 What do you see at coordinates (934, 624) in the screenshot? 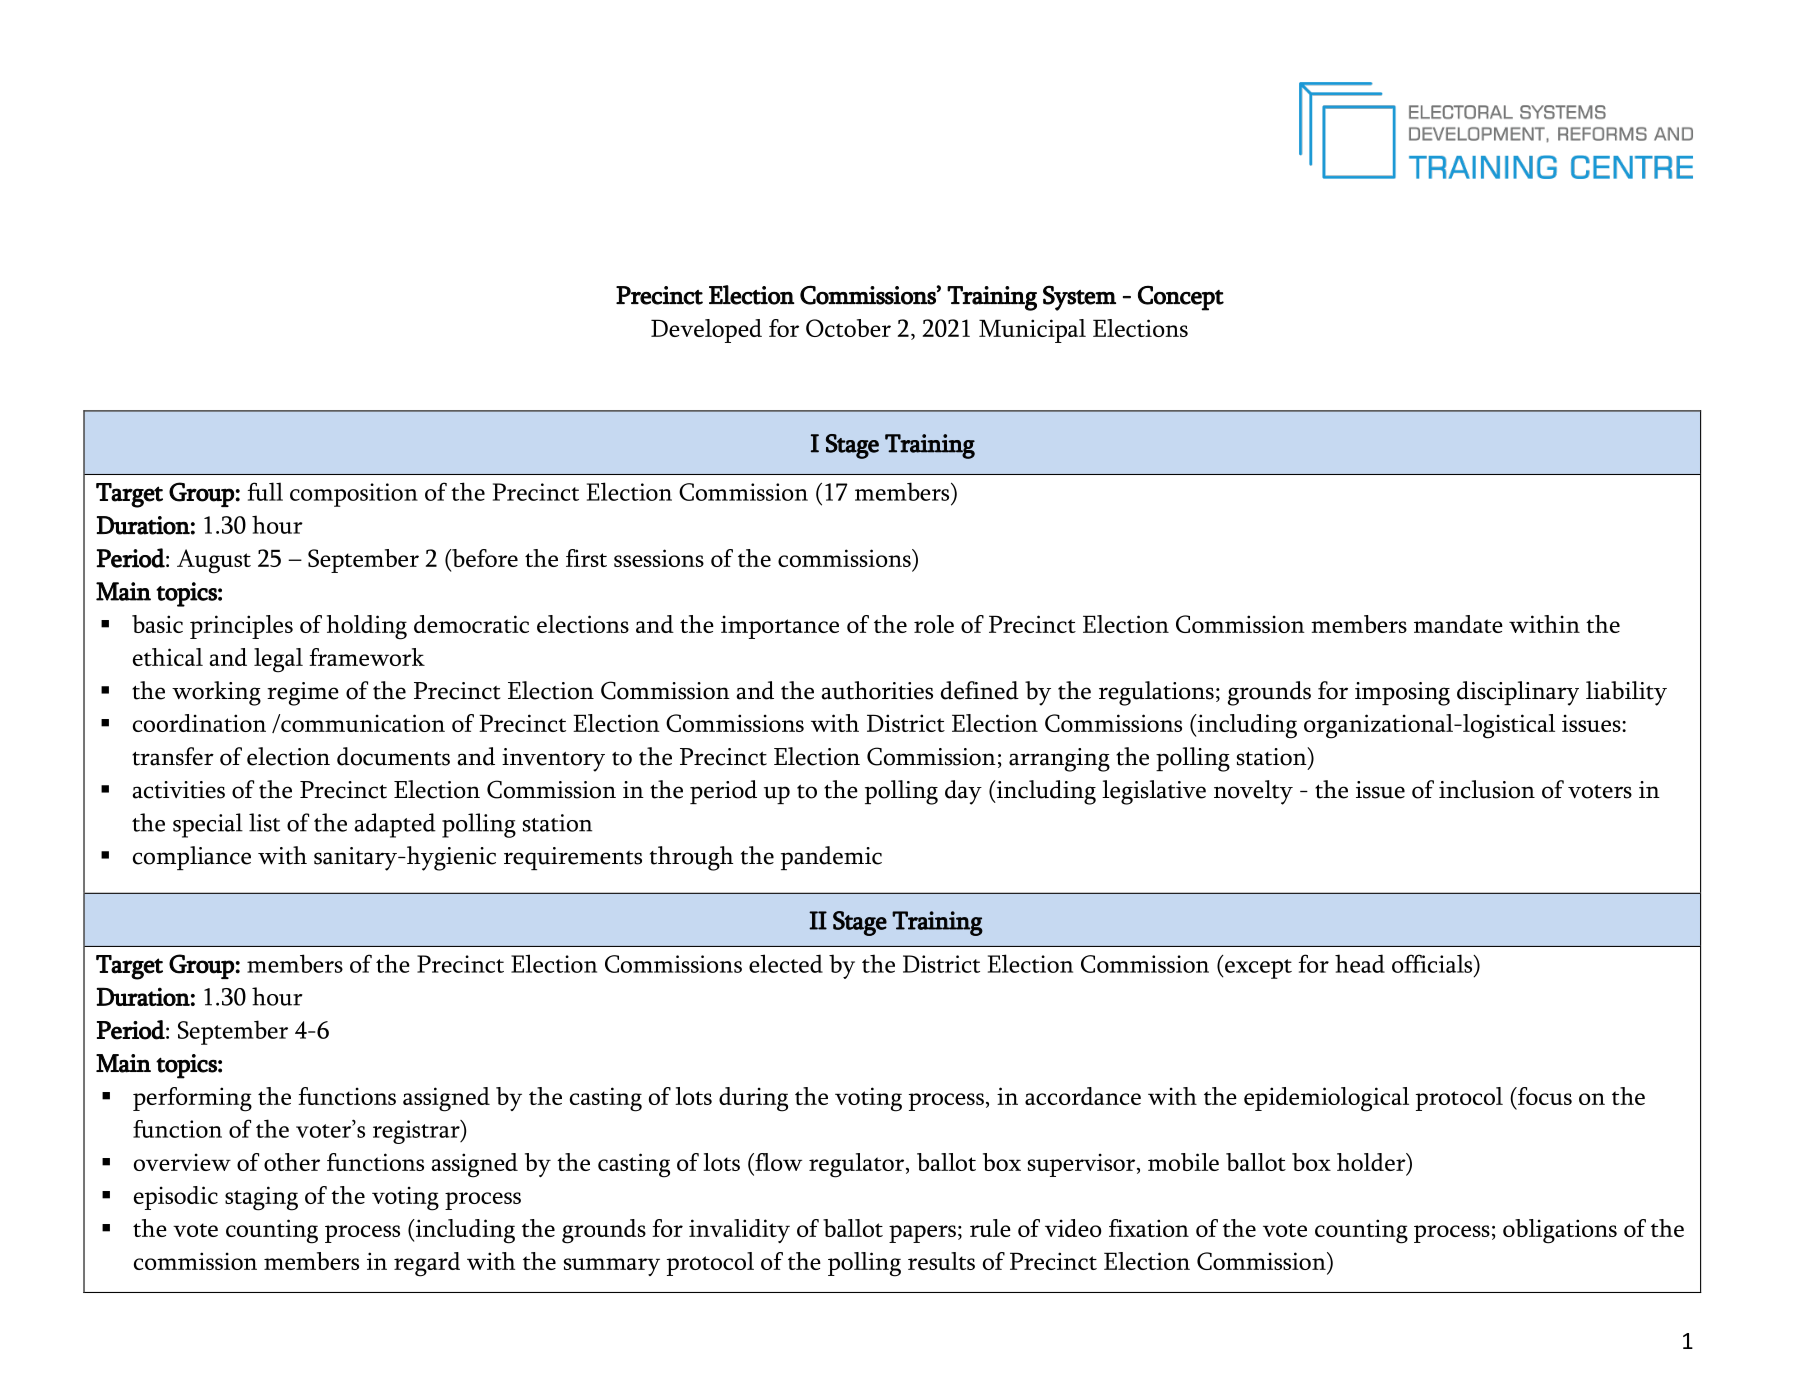
I see `role` at bounding box center [934, 624].
